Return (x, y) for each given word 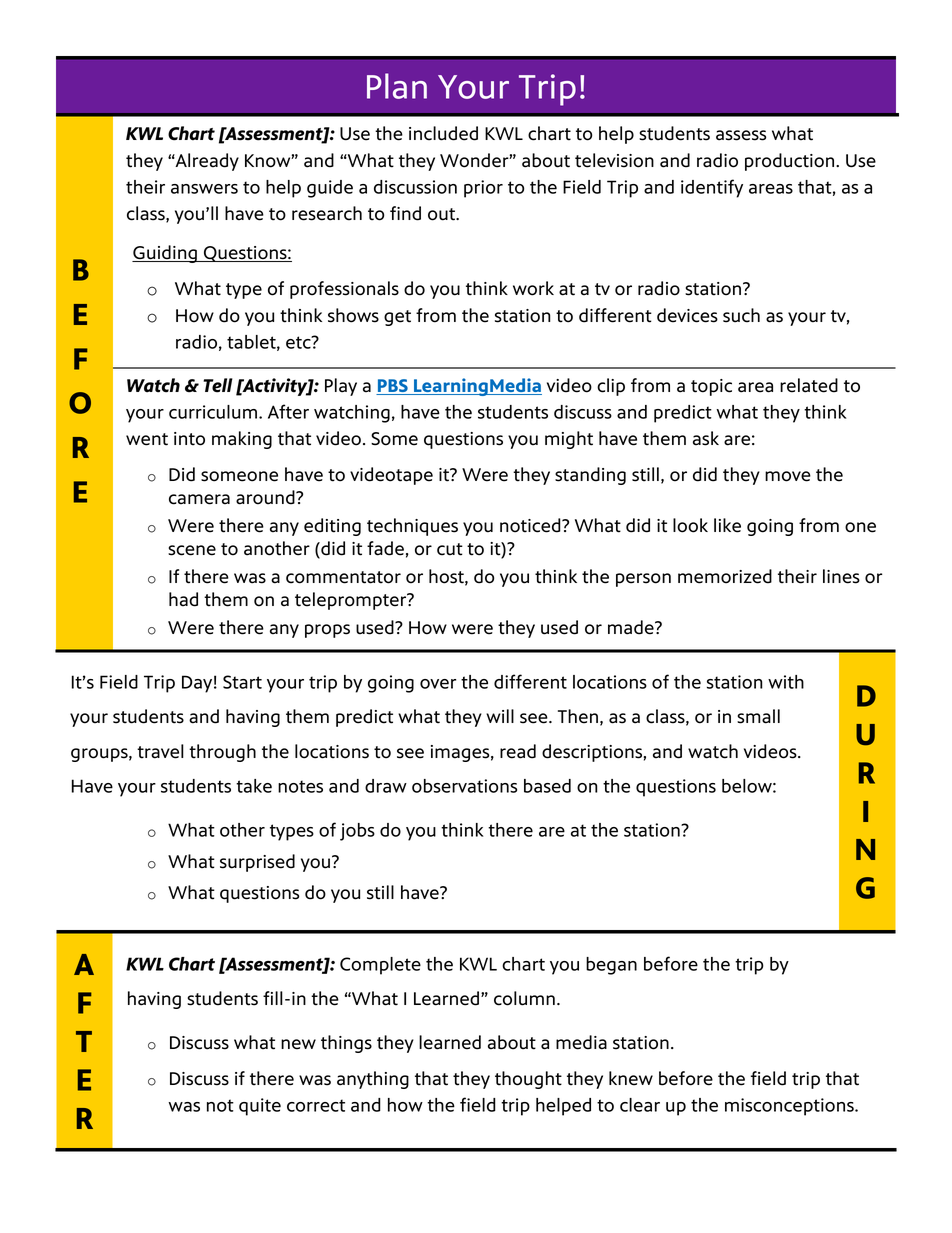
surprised (257, 863)
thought (528, 1080)
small (758, 716)
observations (464, 786)
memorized (725, 576)
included (443, 133)
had (183, 599)
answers (204, 189)
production (791, 162)
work (533, 288)
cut (450, 549)
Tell (218, 385)
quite (260, 1107)
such (741, 315)
